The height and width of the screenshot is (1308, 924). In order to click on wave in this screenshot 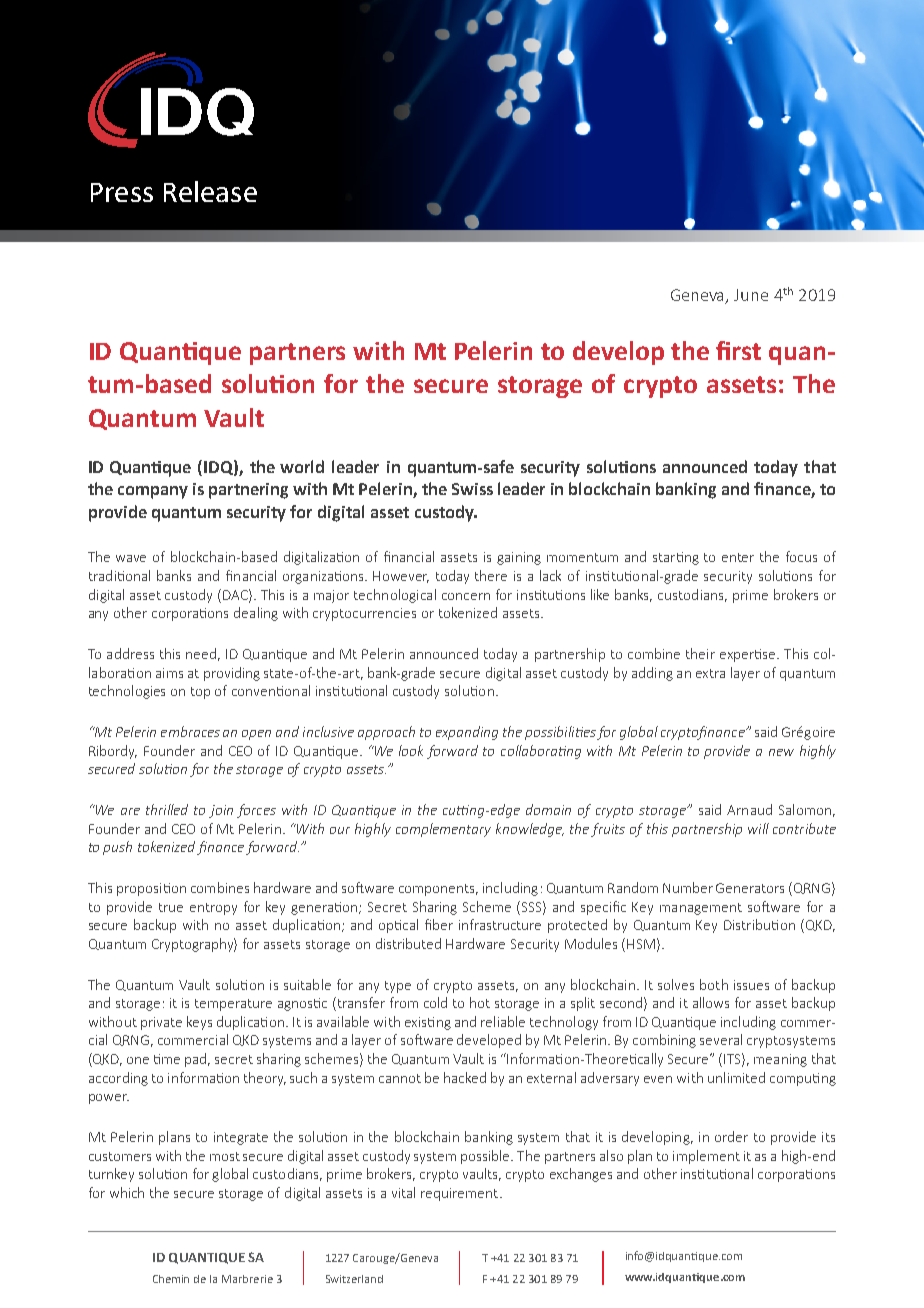, I will do `click(131, 558)`.
